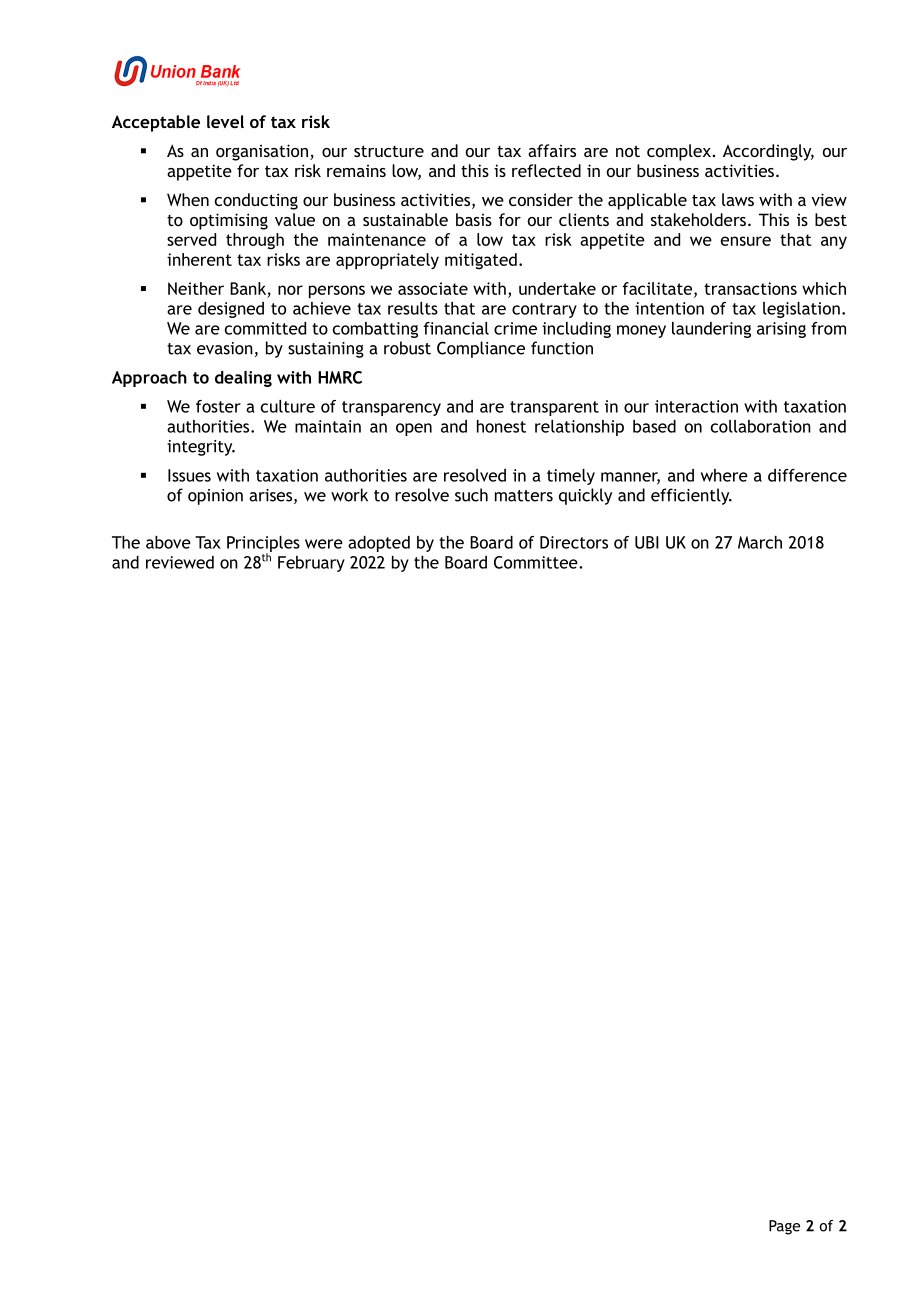  What do you see at coordinates (760, 542) in the page?
I see `March` at bounding box center [760, 542].
